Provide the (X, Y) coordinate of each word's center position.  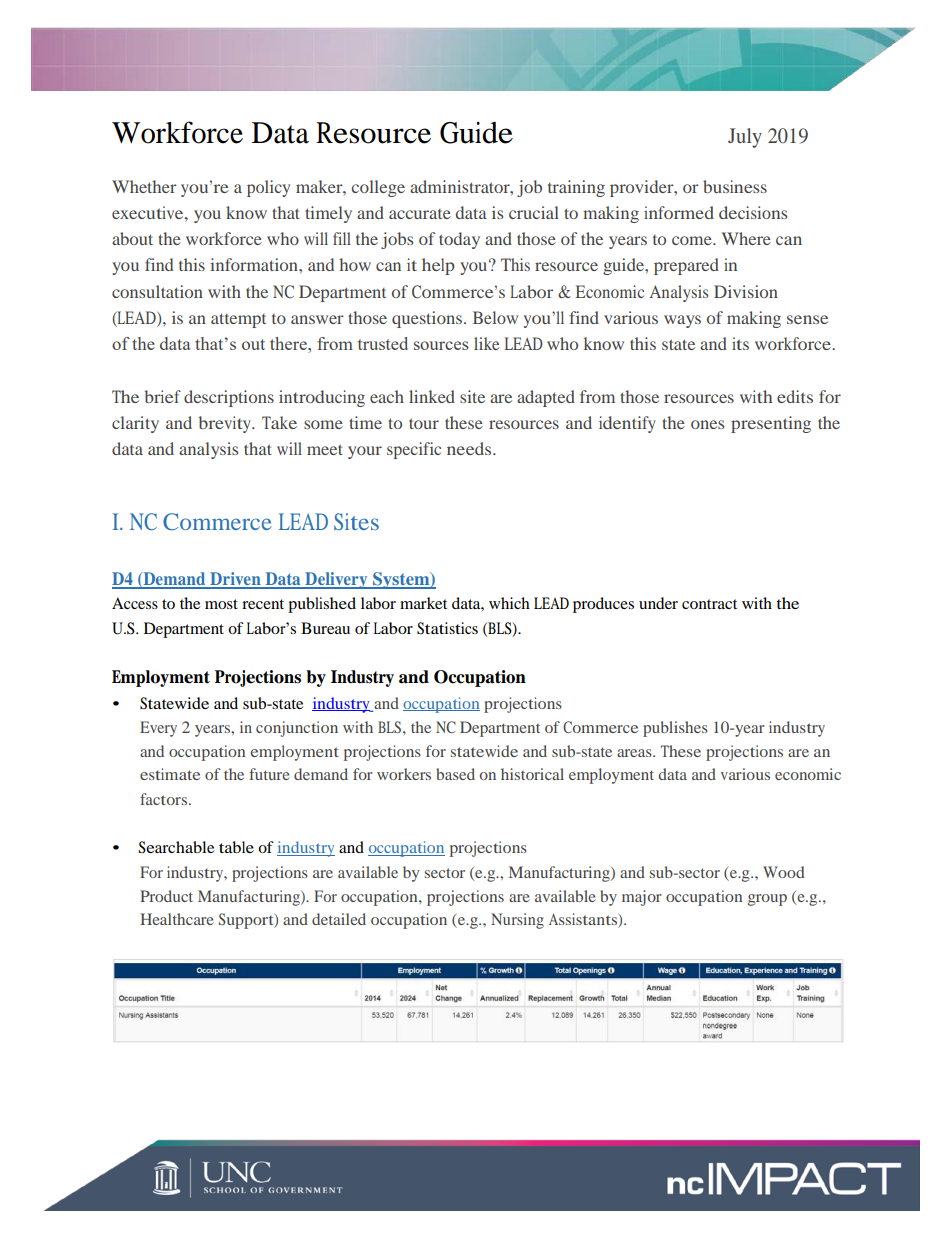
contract (709, 604)
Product (166, 896)
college (378, 188)
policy (268, 188)
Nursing (517, 921)
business (735, 186)
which (509, 603)
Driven (235, 580)
